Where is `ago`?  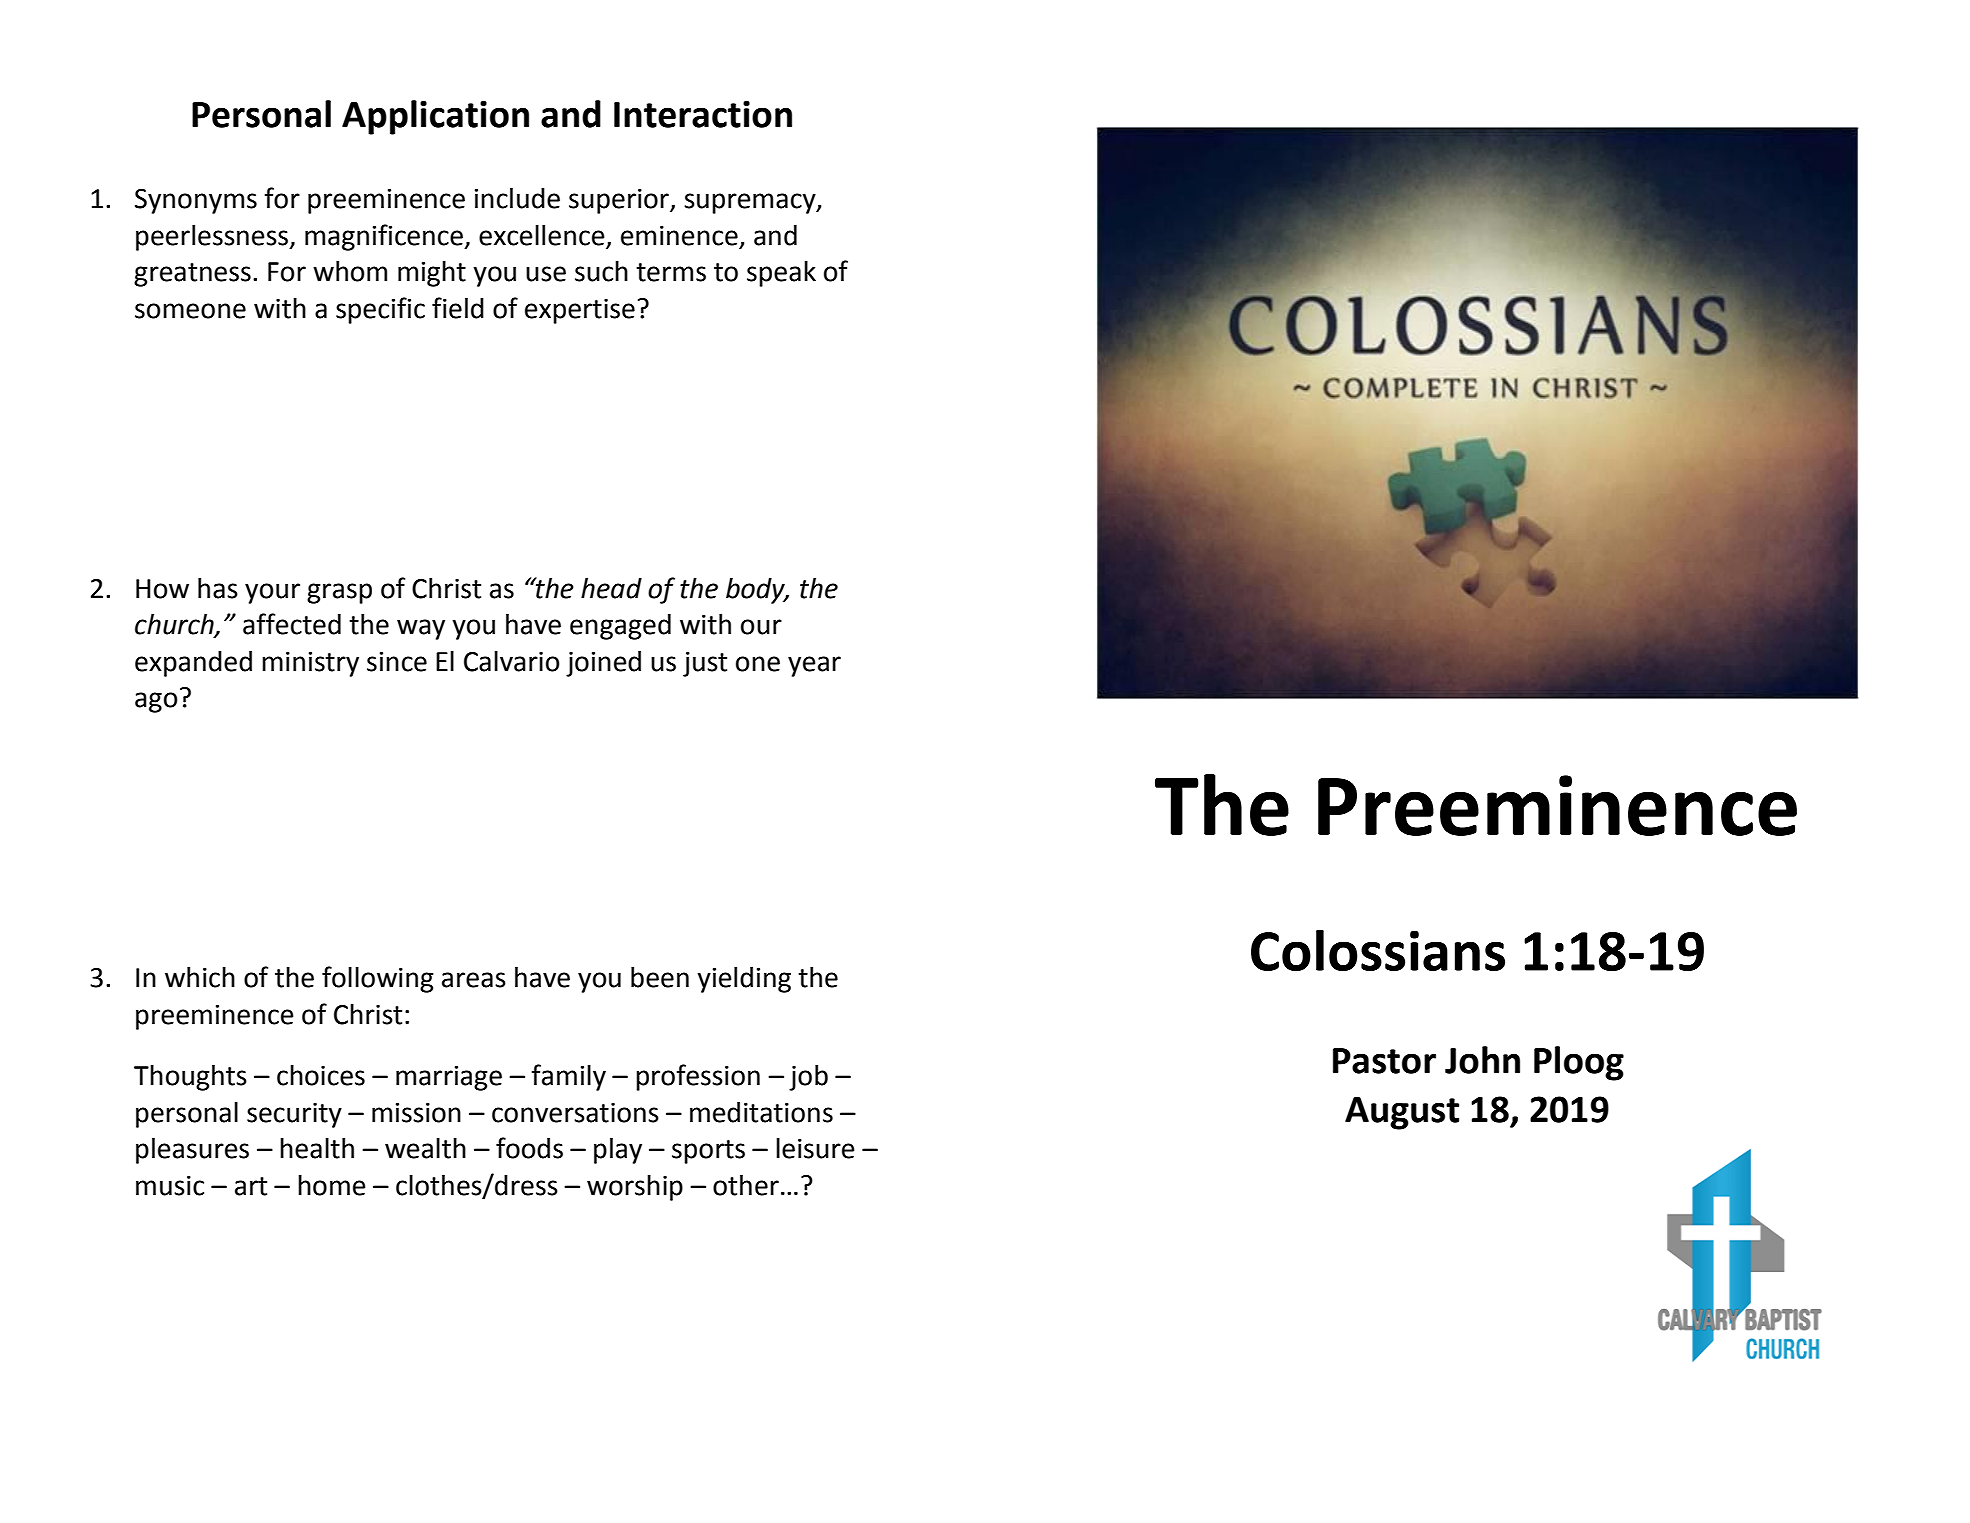 ago is located at coordinates (156, 702).
